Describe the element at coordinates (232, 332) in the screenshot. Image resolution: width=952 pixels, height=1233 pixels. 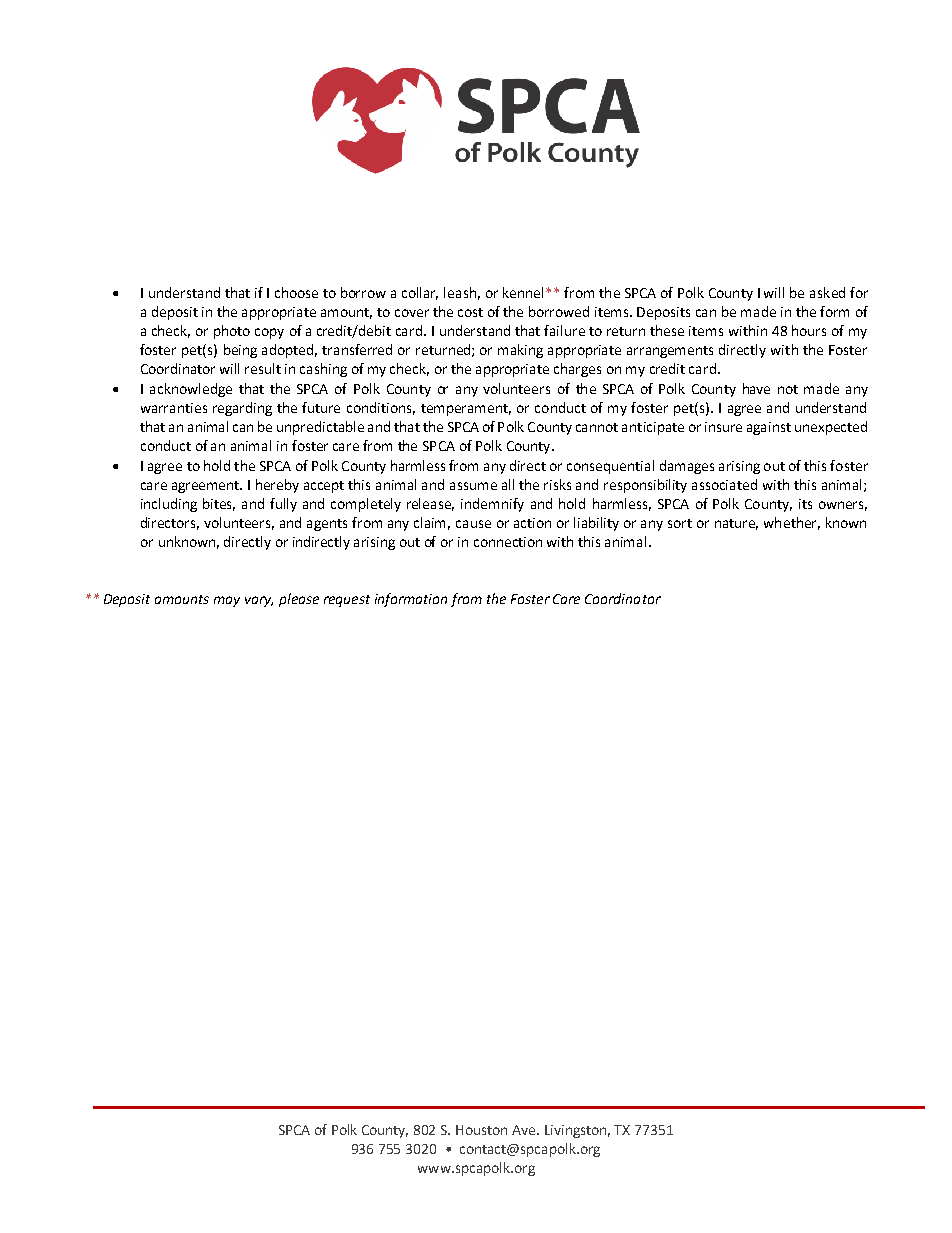
I see `photo` at that location.
